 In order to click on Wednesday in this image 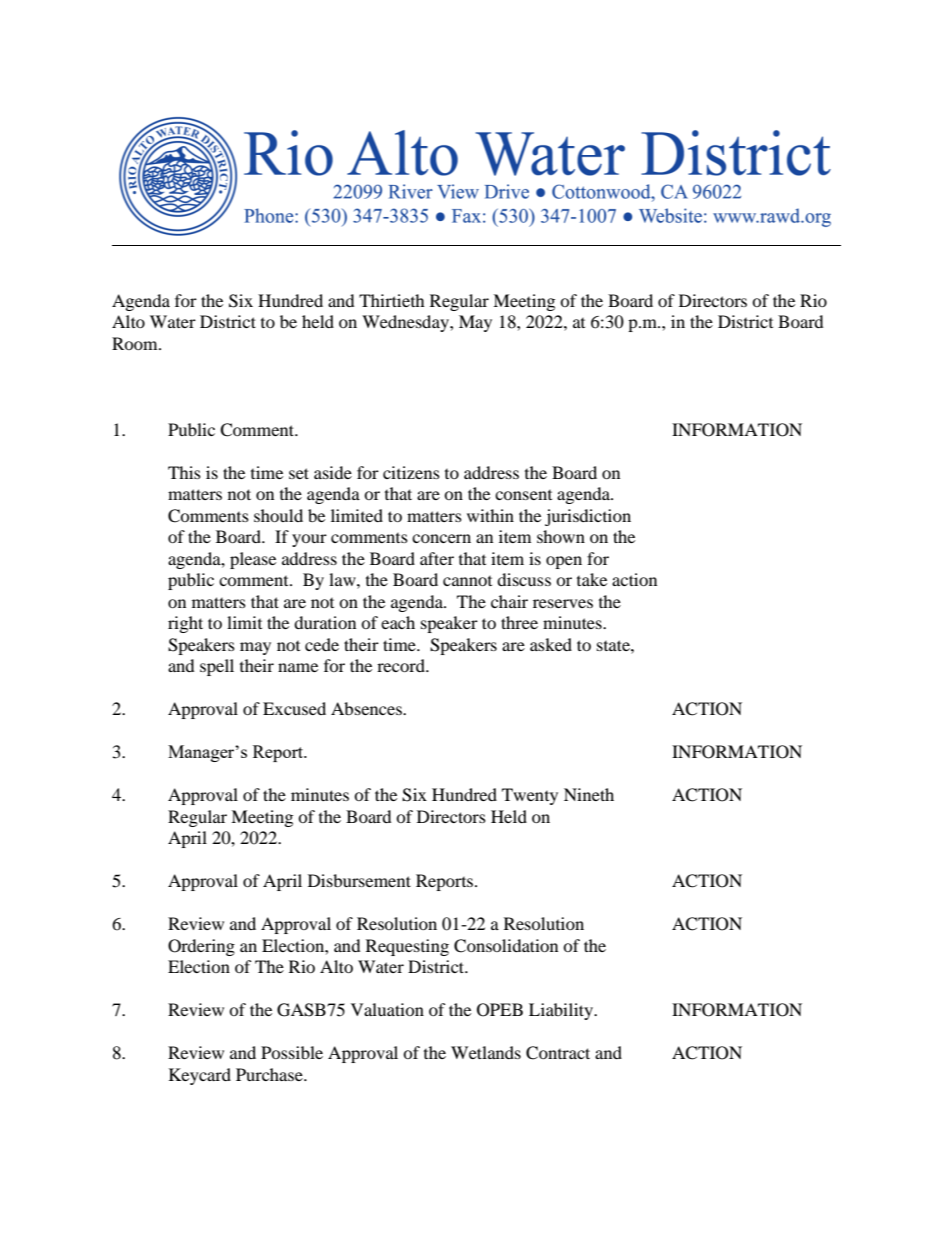, I will do `click(406, 323)`.
